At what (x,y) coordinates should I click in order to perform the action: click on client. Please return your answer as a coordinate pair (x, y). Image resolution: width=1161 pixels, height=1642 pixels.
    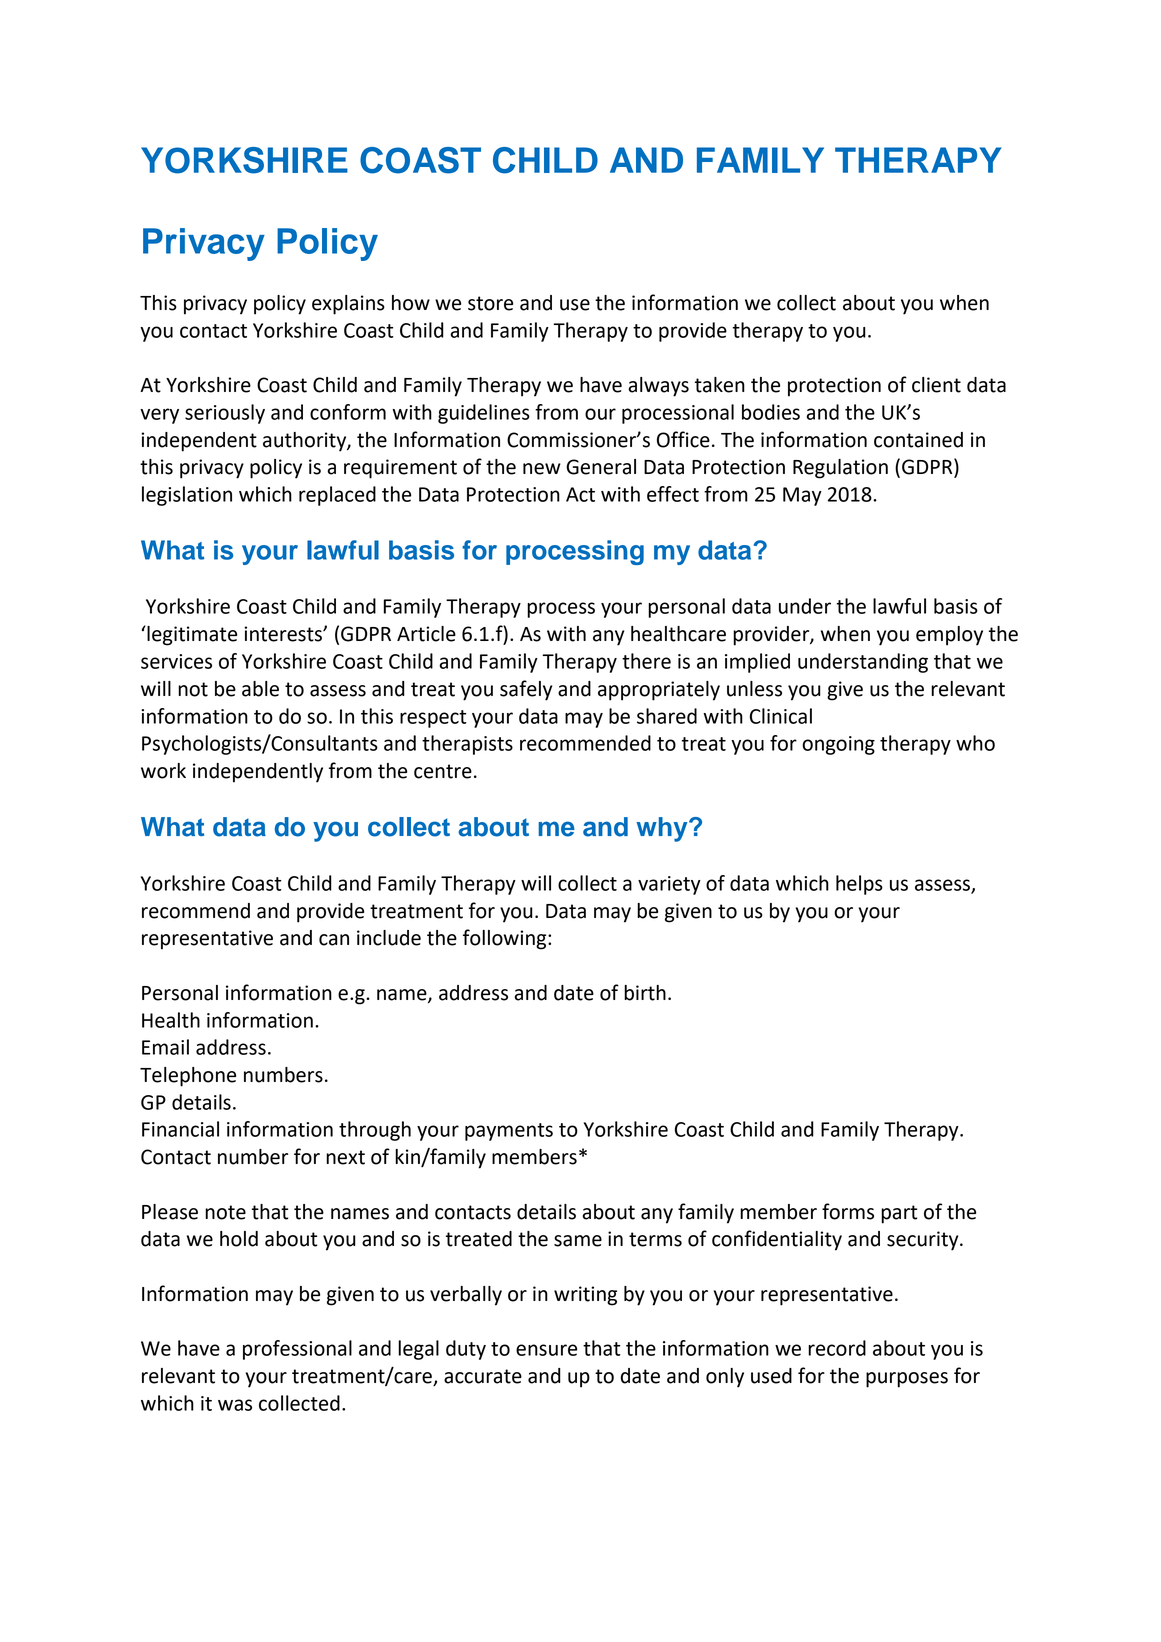
    Looking at the image, I should click on (936, 385).
